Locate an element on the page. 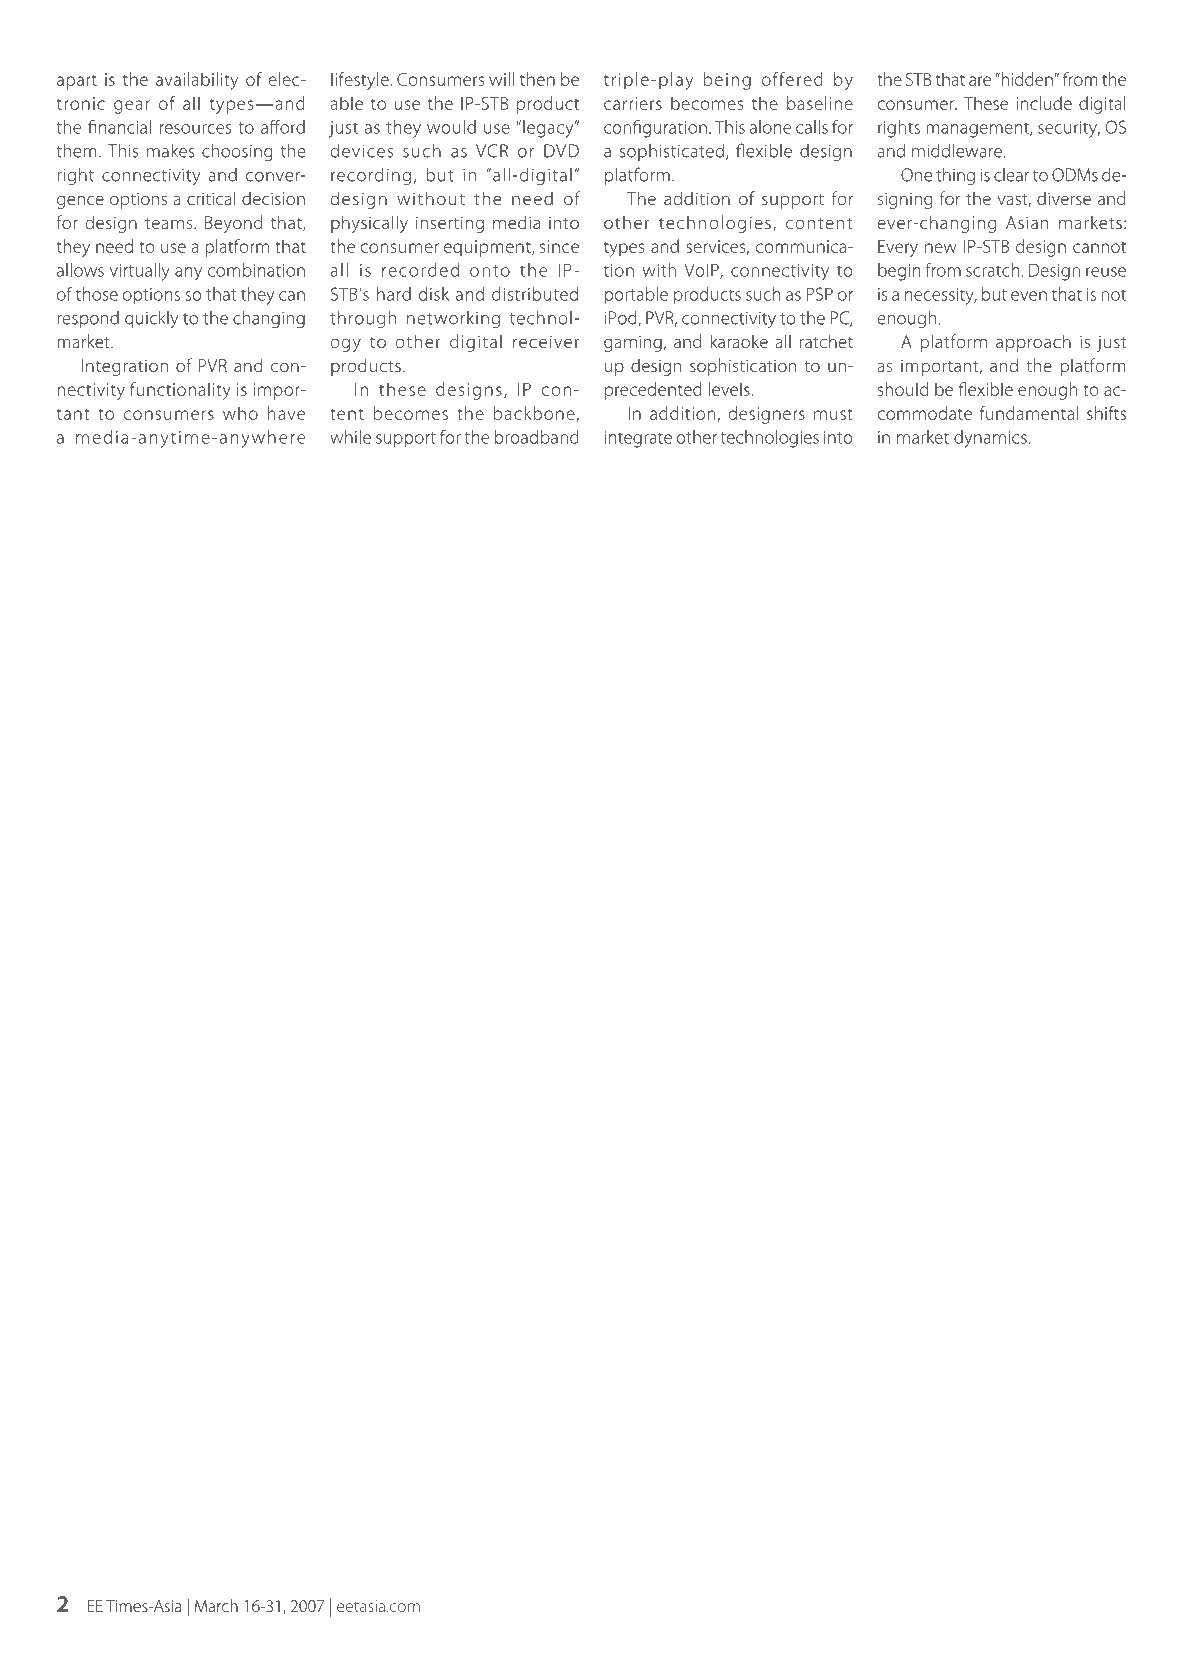 This page has width=1183, height=1673. must is located at coordinates (833, 414).
